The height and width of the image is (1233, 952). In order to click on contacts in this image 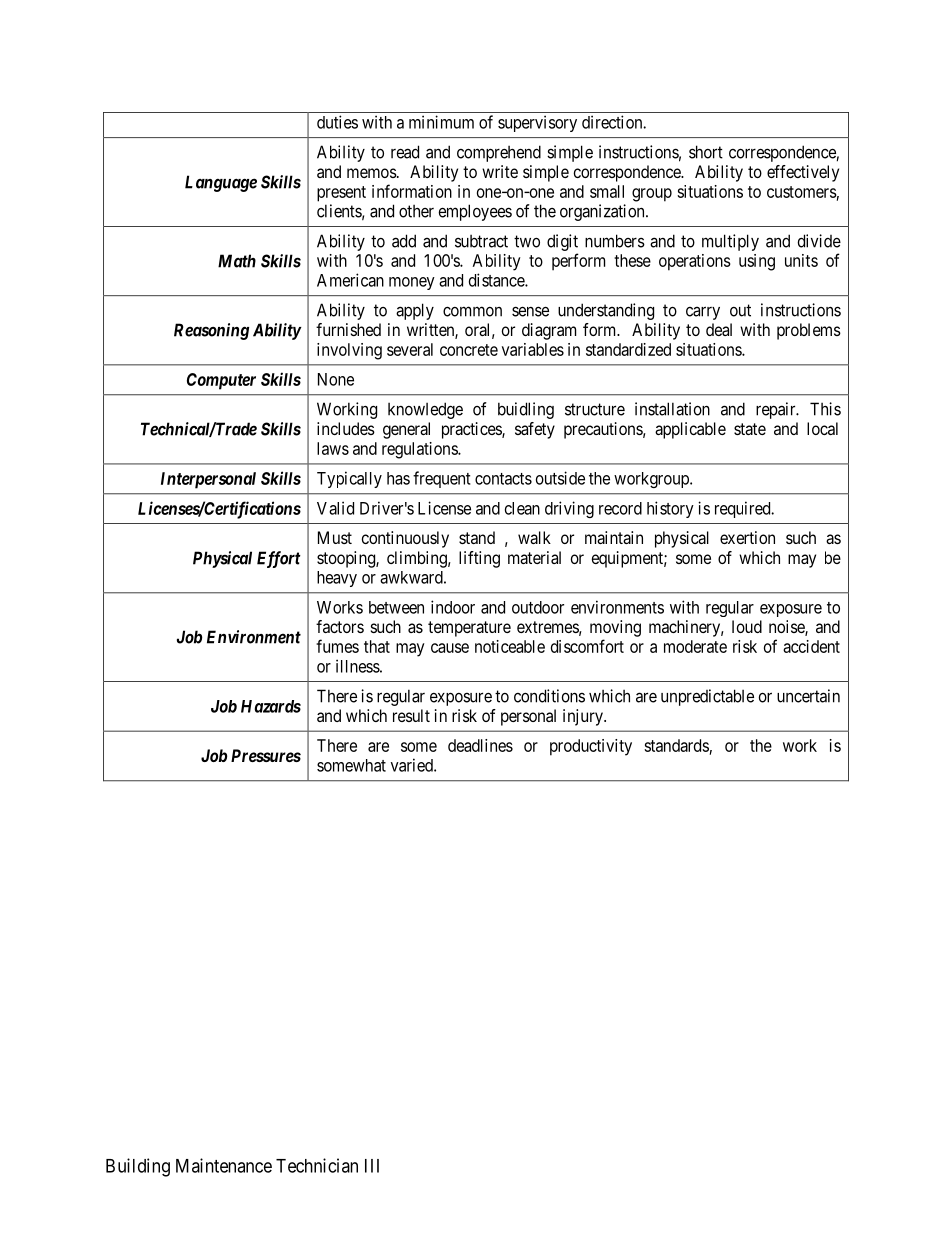, I will do `click(503, 479)`.
